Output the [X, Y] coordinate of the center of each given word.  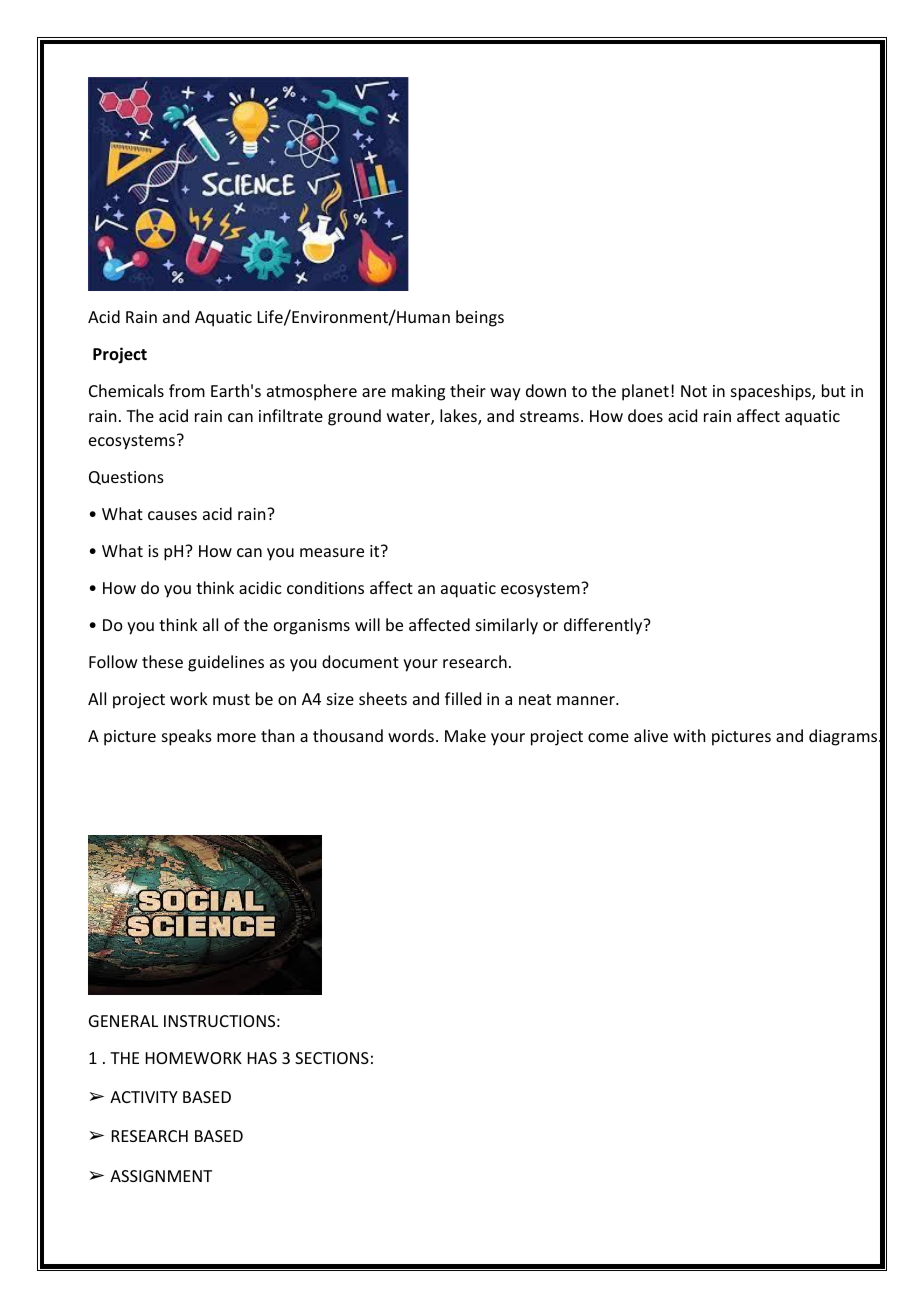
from [187, 390]
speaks [187, 737]
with [689, 735]
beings [480, 318]
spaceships [772, 392]
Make [465, 735]
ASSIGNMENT [161, 1176]
